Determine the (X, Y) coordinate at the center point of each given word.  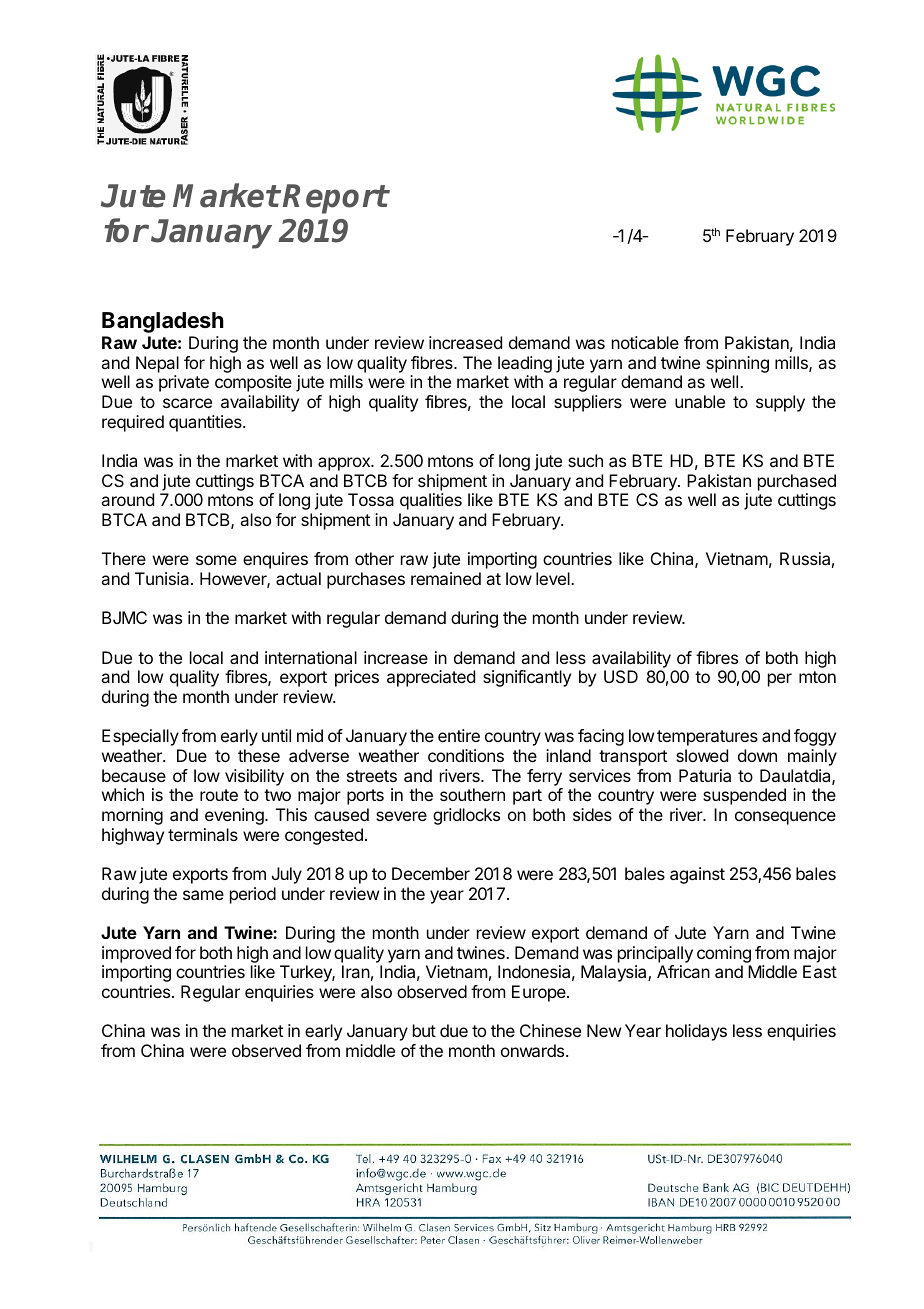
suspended (744, 796)
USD (621, 676)
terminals (203, 834)
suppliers (588, 403)
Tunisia (163, 578)
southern (472, 794)
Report (335, 199)
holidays (696, 1032)
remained (446, 578)
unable (700, 401)
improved (136, 954)
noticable (645, 342)
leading (525, 364)
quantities (206, 423)
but (424, 1030)
